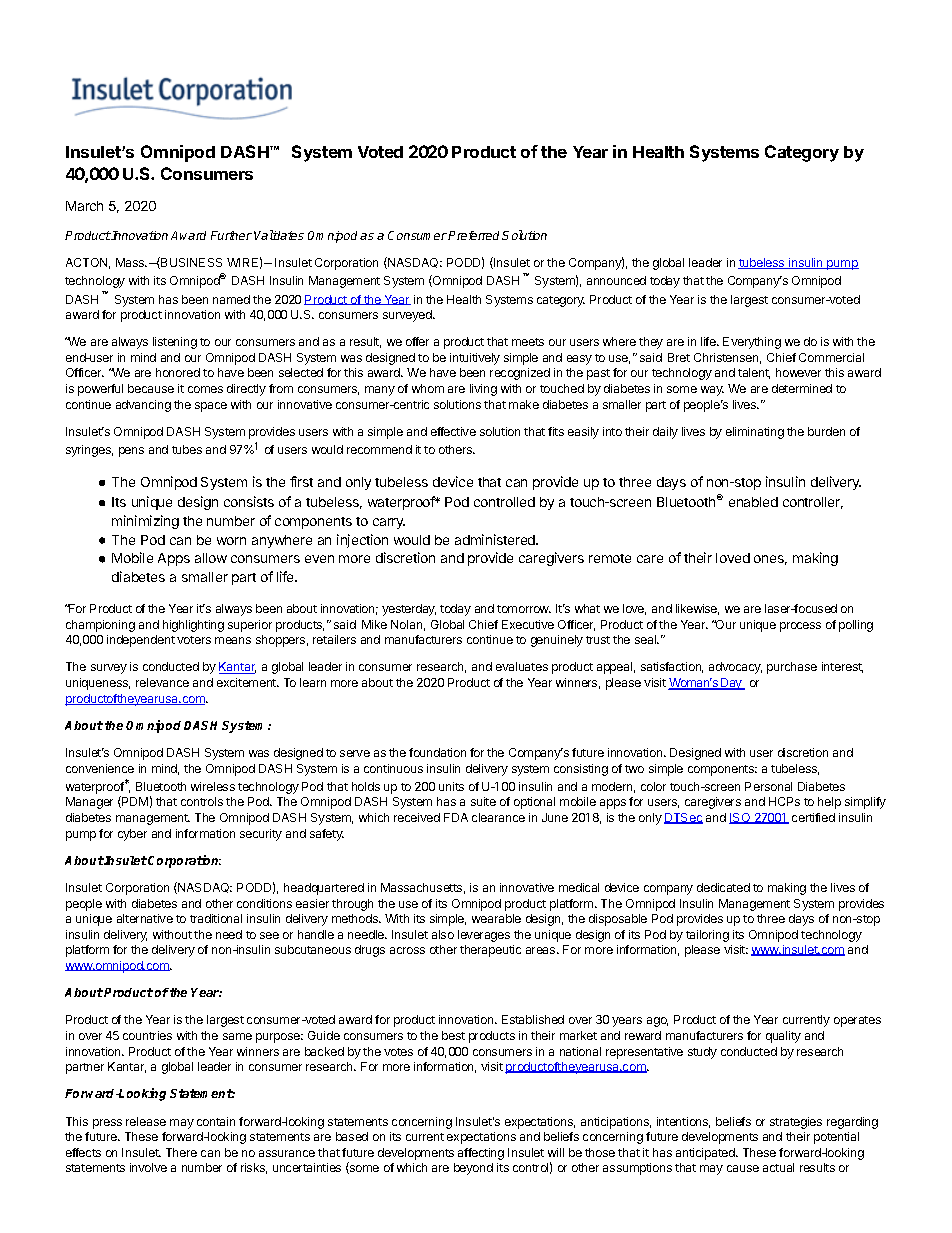  I want to click on units, so click(451, 786).
